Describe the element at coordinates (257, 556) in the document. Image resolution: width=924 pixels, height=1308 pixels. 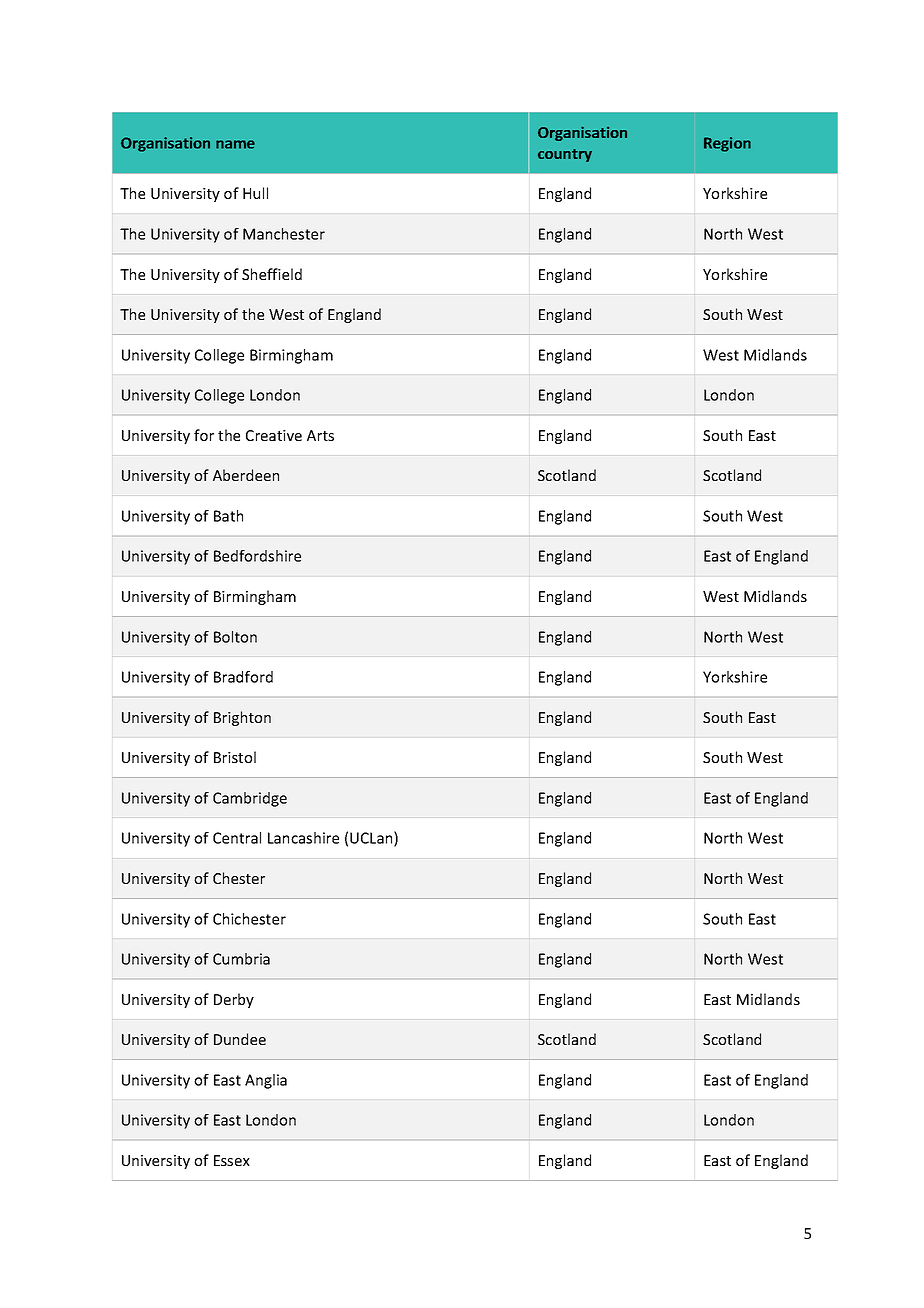
I see `Bedfordshire` at that location.
